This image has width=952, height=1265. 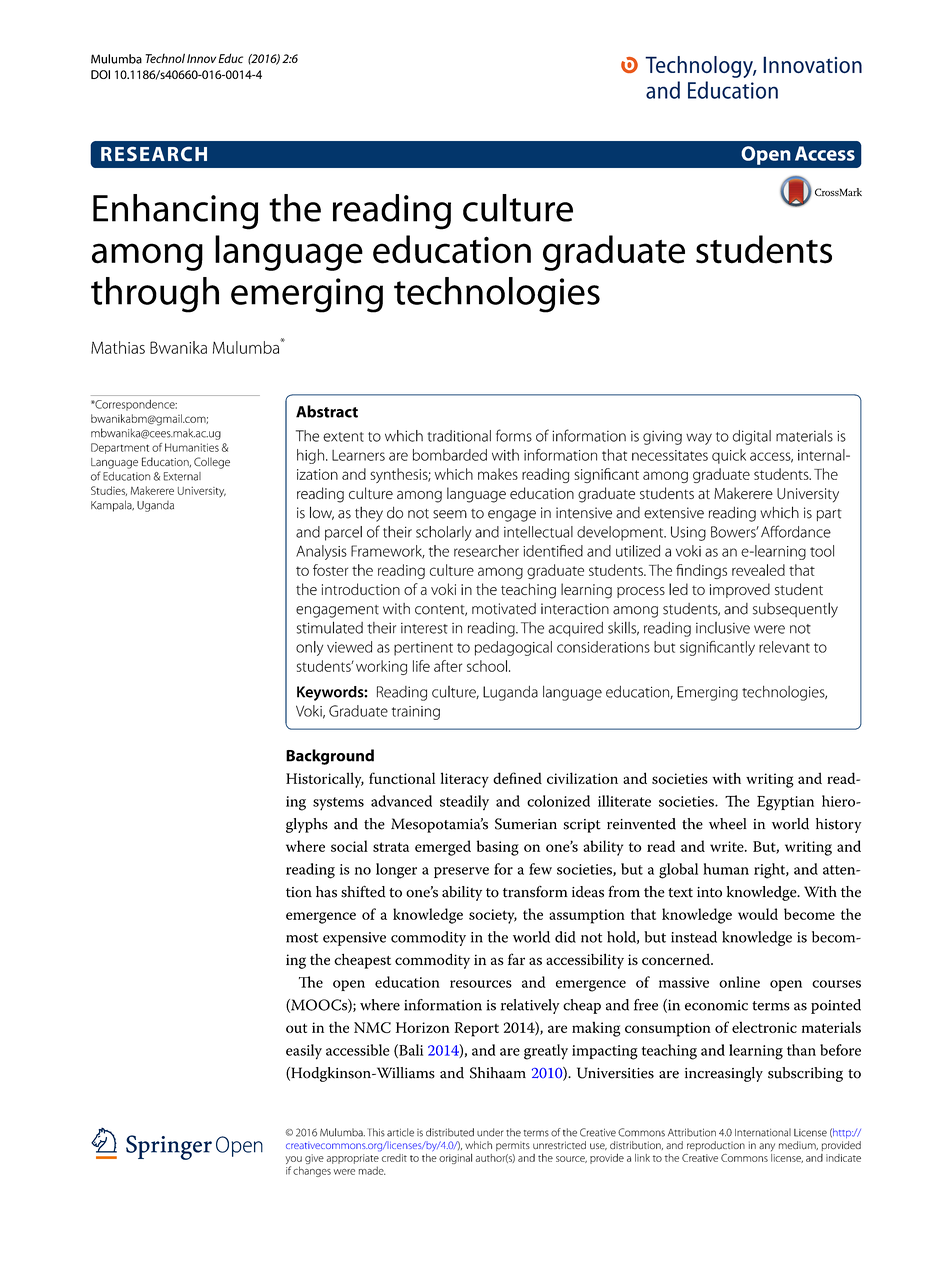 What do you see at coordinates (325, 780) in the image?
I see `Historically` at bounding box center [325, 780].
